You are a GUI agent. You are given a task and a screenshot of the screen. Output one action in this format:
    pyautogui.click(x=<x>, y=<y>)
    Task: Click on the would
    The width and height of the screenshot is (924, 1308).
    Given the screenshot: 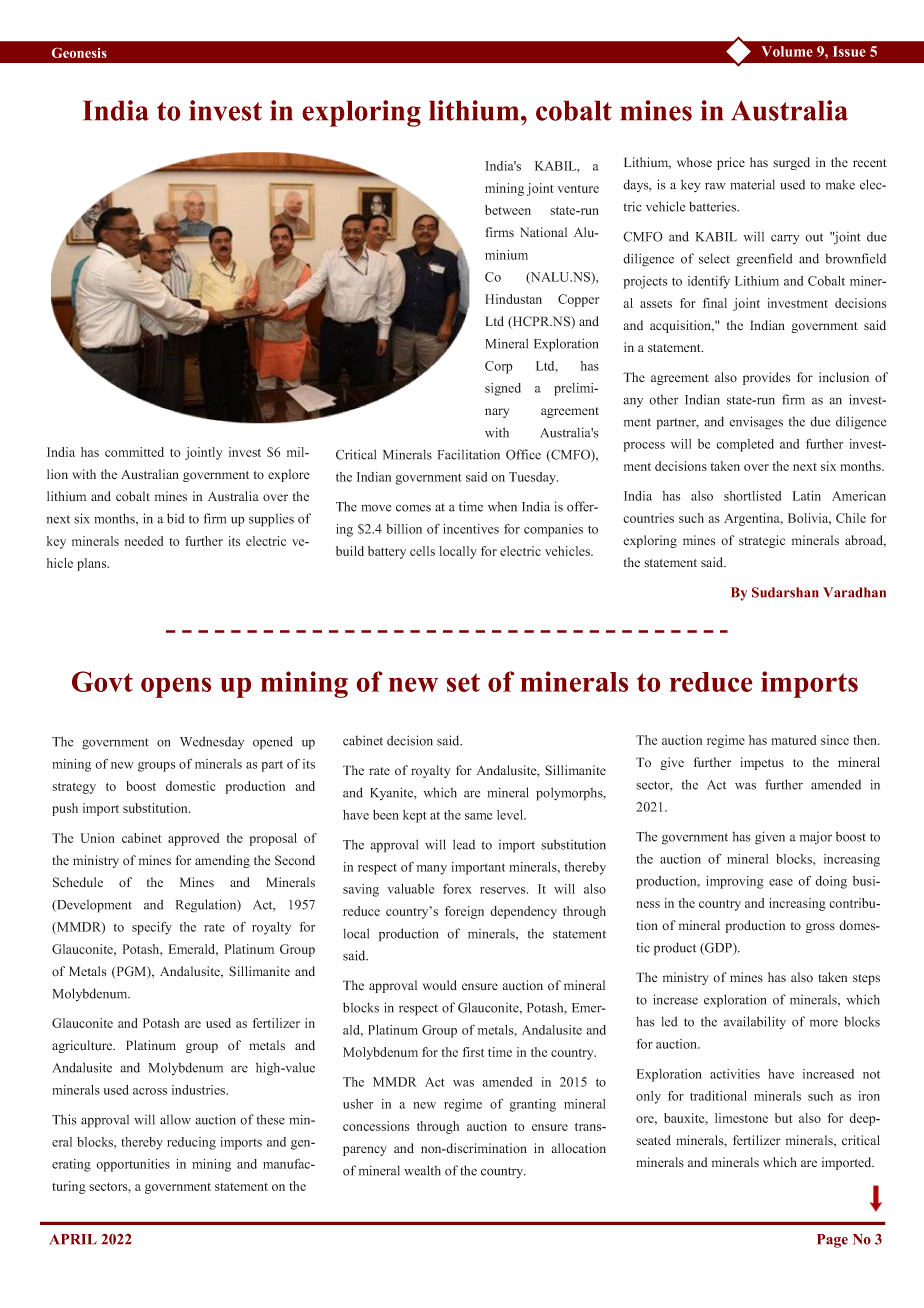 What is the action you would take?
    pyautogui.click(x=440, y=985)
